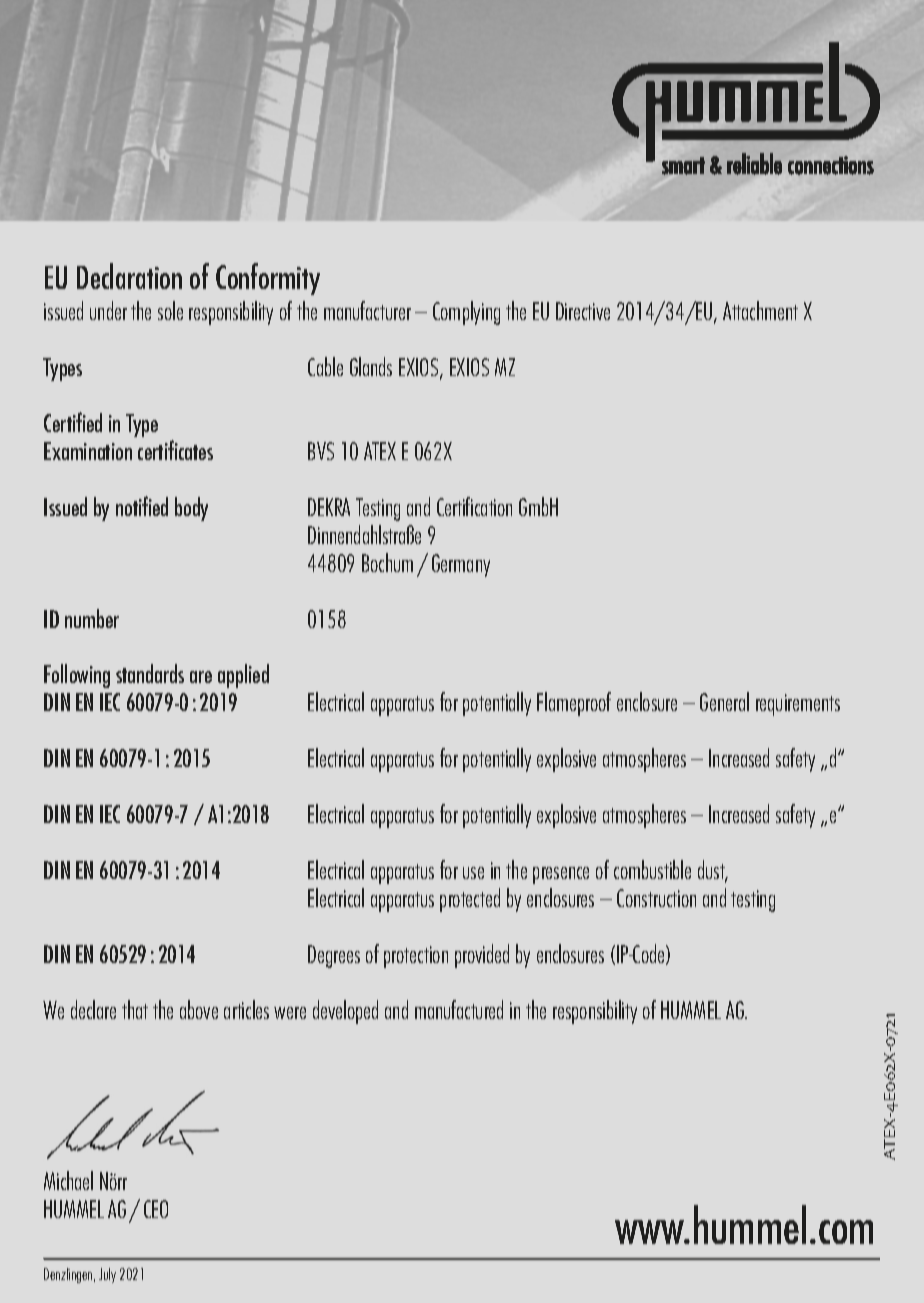 This page has width=924, height=1303. What do you see at coordinates (170, 310) in the page?
I see `sole` at bounding box center [170, 310].
